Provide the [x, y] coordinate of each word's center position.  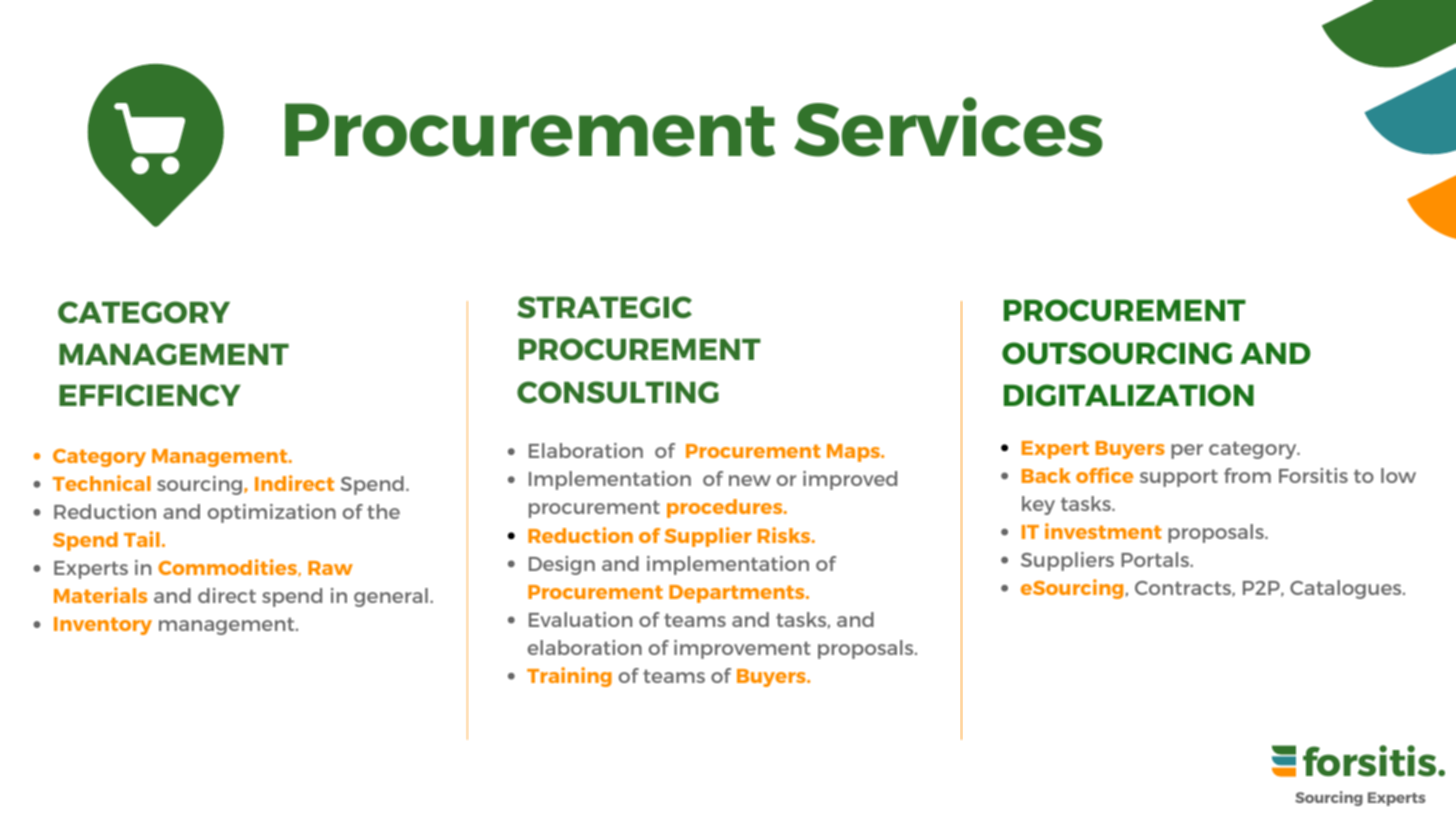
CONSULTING [618, 392]
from [1247, 475]
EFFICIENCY [150, 395]
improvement [742, 649]
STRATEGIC [604, 307]
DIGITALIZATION [1129, 395]
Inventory [103, 626]
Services [948, 127]
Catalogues [1347, 589]
